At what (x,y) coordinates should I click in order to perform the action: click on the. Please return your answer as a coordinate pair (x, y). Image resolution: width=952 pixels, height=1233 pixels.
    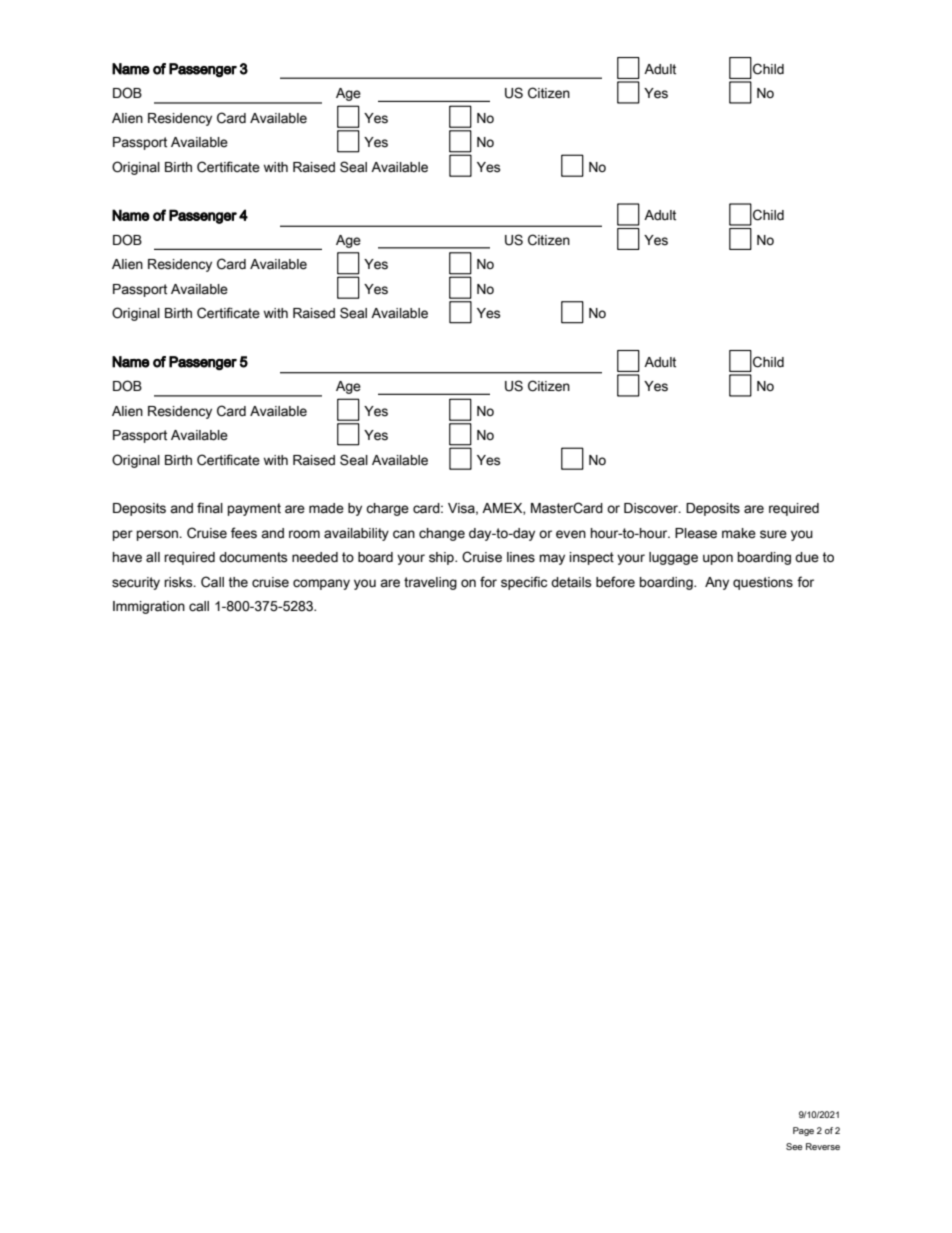
    Looking at the image, I should click on (238, 582).
